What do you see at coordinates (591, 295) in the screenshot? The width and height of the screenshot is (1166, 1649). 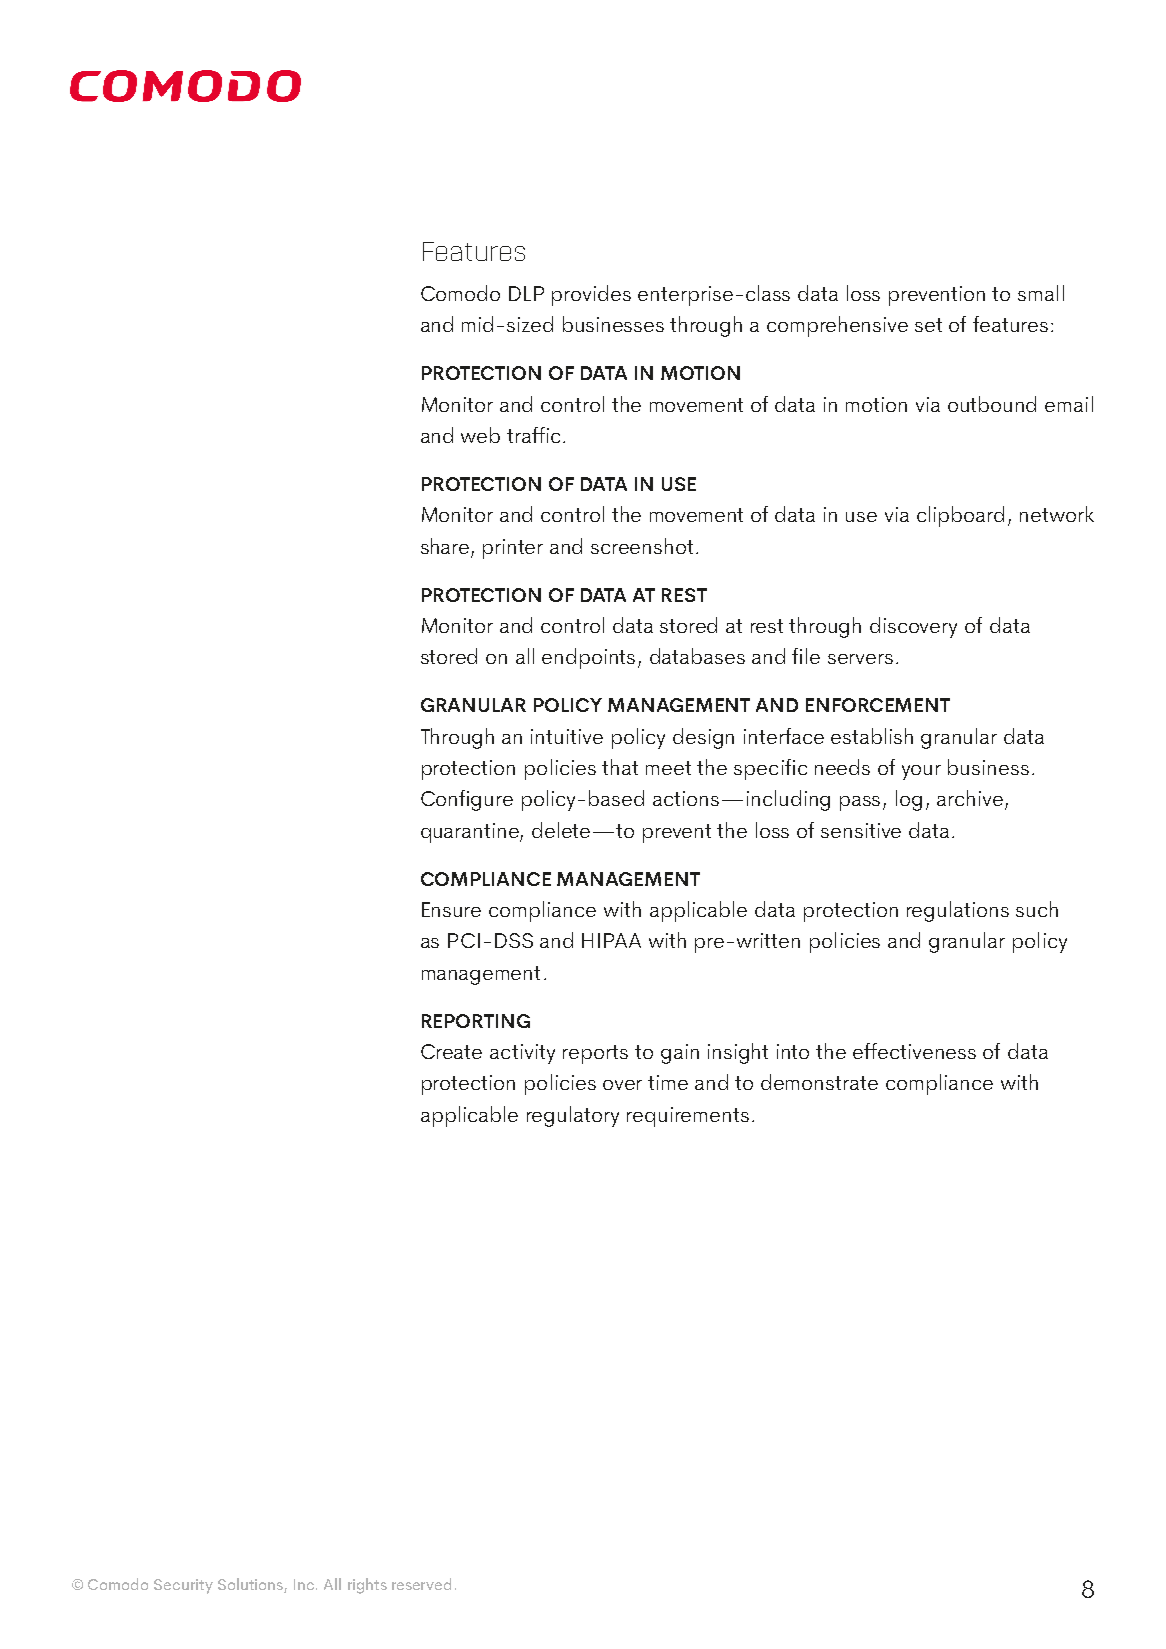 I see `provides` at bounding box center [591, 295].
